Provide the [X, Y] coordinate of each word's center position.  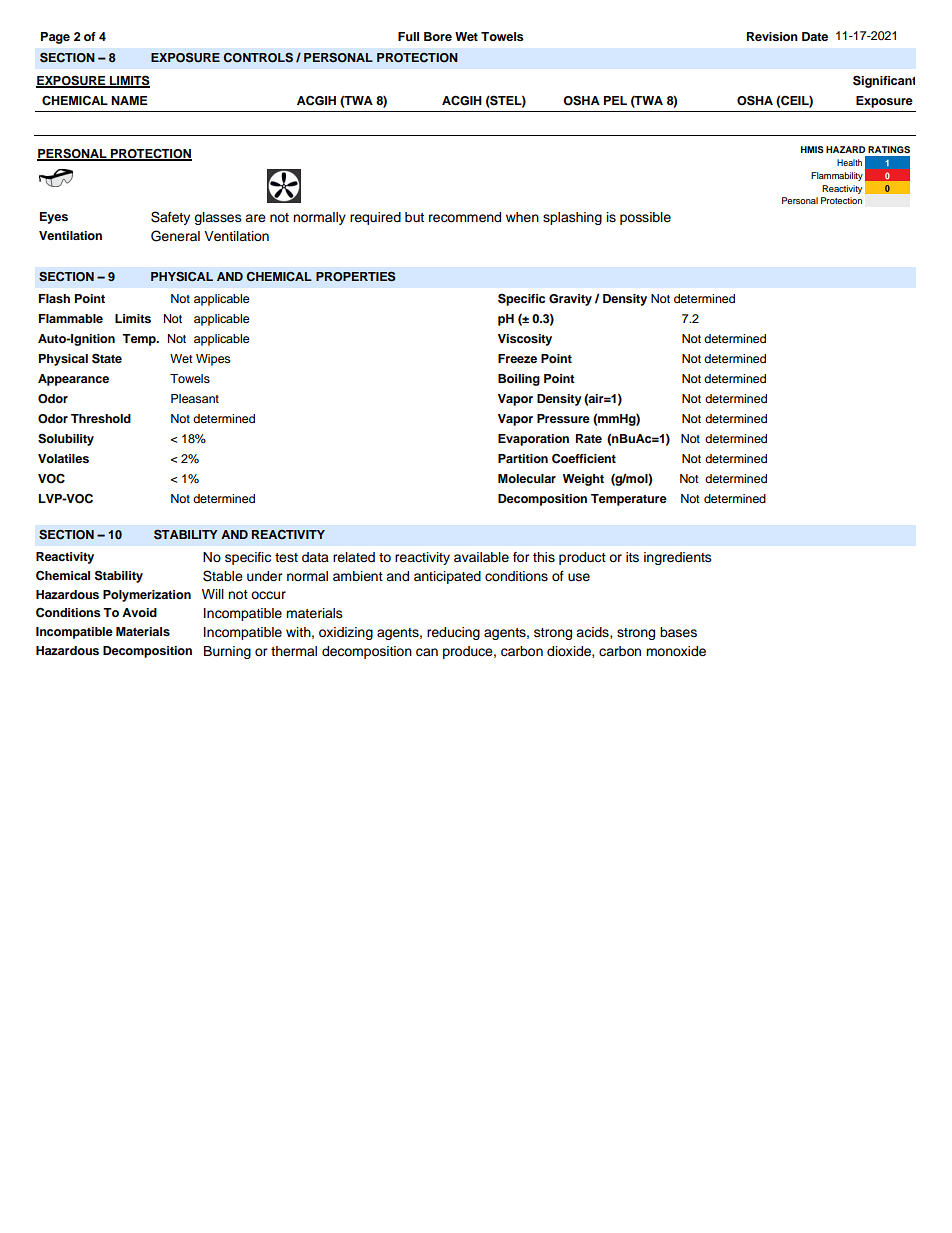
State [107, 358]
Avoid [139, 612]
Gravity [570, 300]
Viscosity [525, 340]
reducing [453, 633]
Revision [772, 36]
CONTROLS [258, 58]
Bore [438, 36]
